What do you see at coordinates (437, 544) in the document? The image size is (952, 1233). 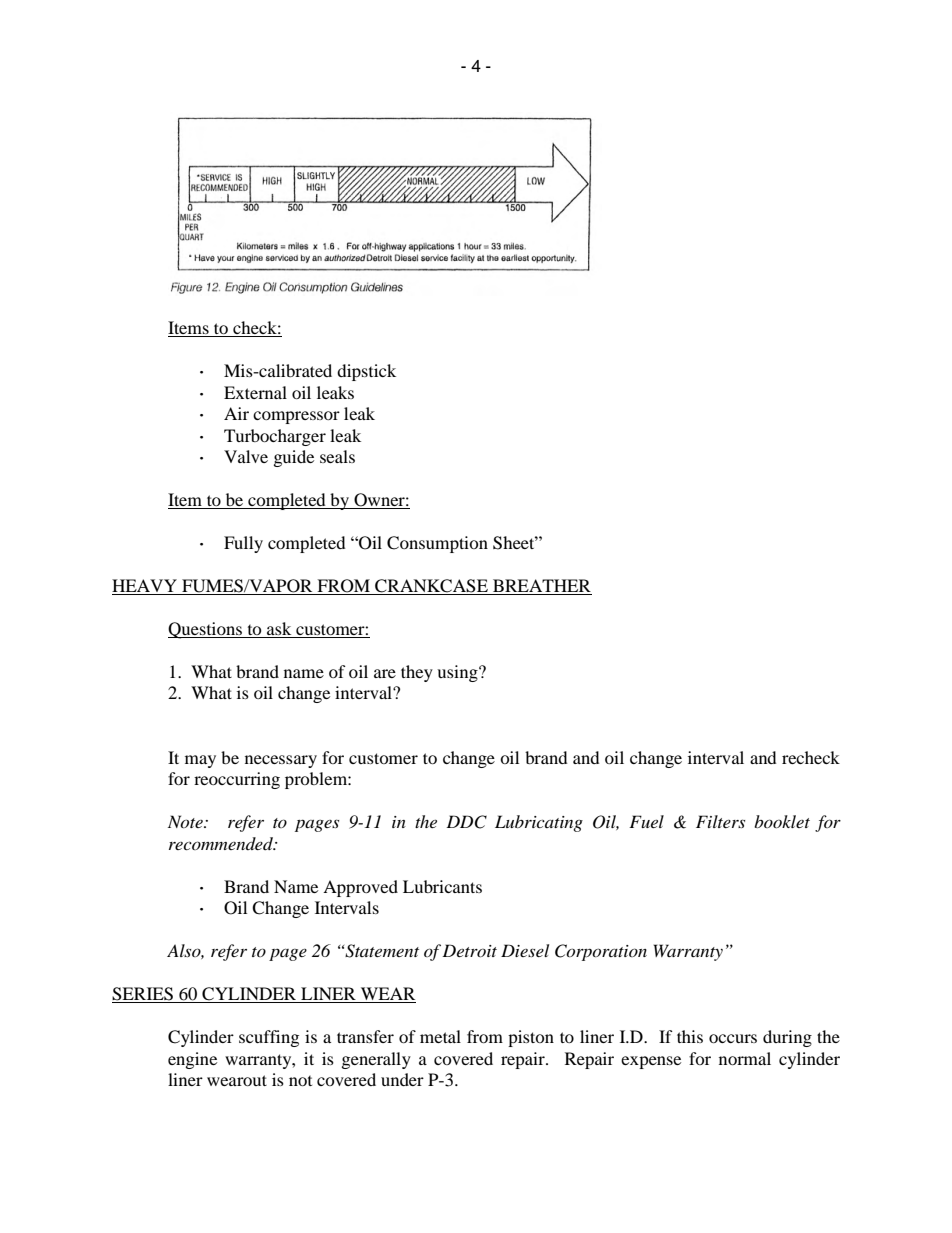 I see `Consumption` at bounding box center [437, 544].
